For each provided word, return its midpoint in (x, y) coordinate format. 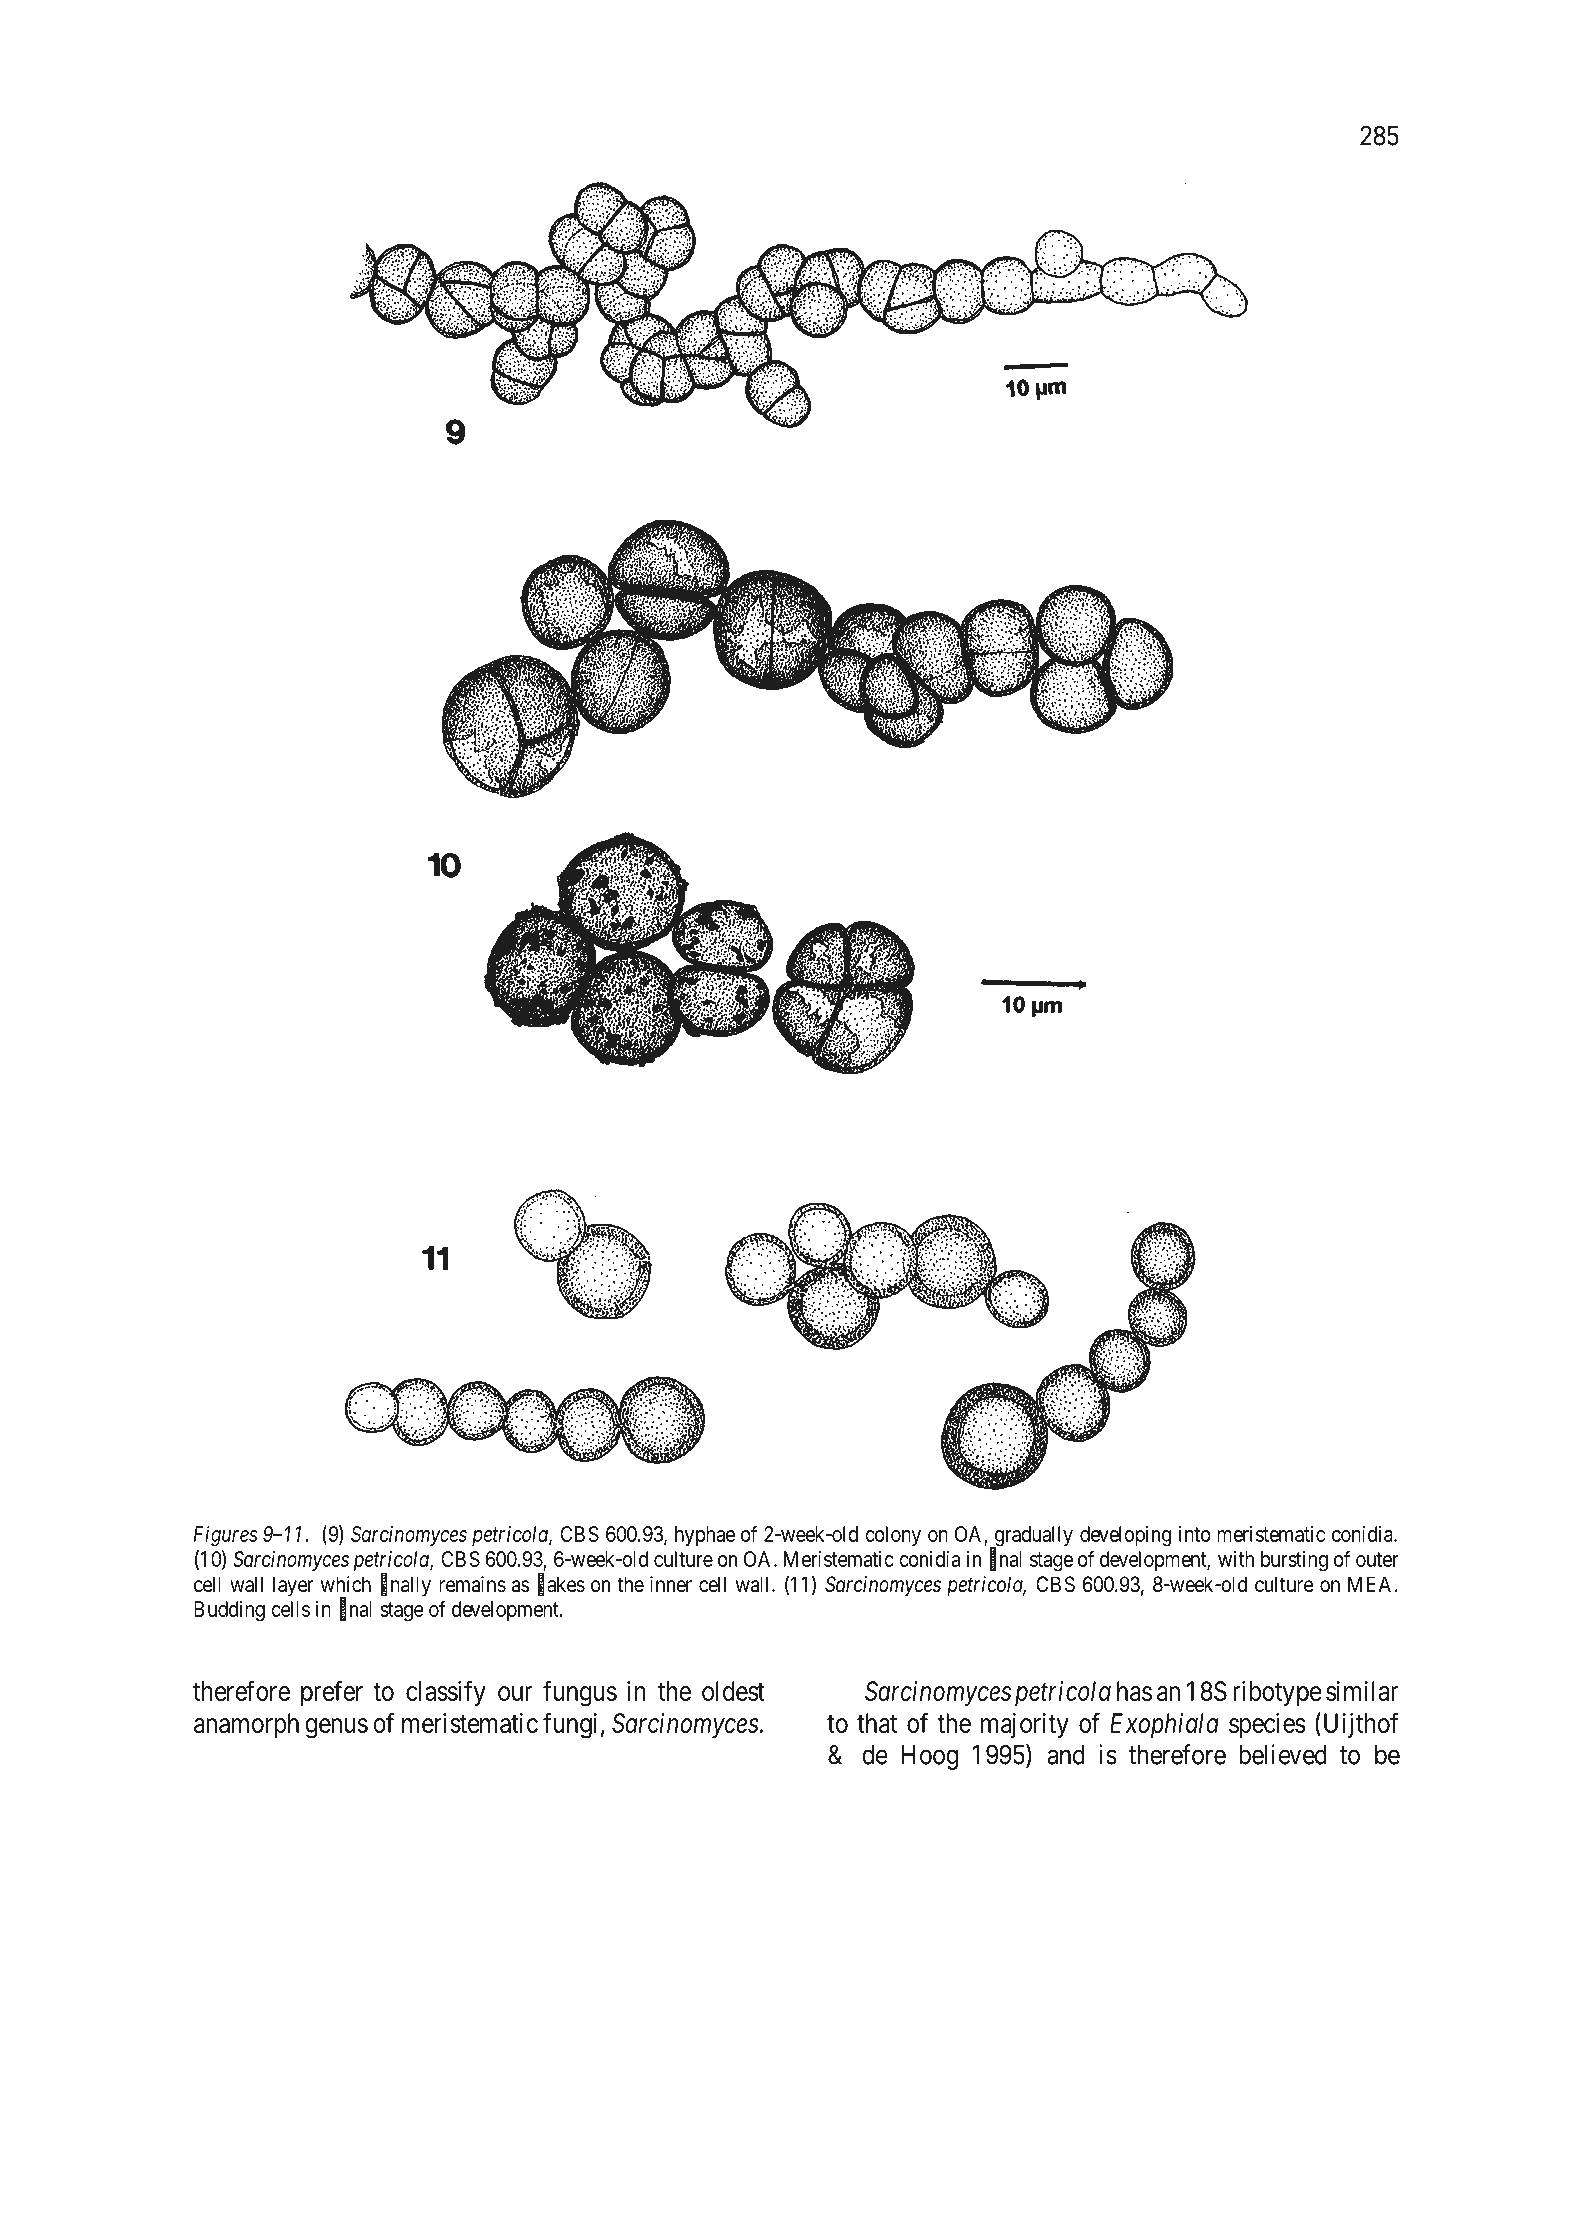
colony (893, 1536)
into (1195, 1534)
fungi (570, 1725)
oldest (733, 1691)
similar (1362, 1691)
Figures (226, 1536)
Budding (229, 1611)
